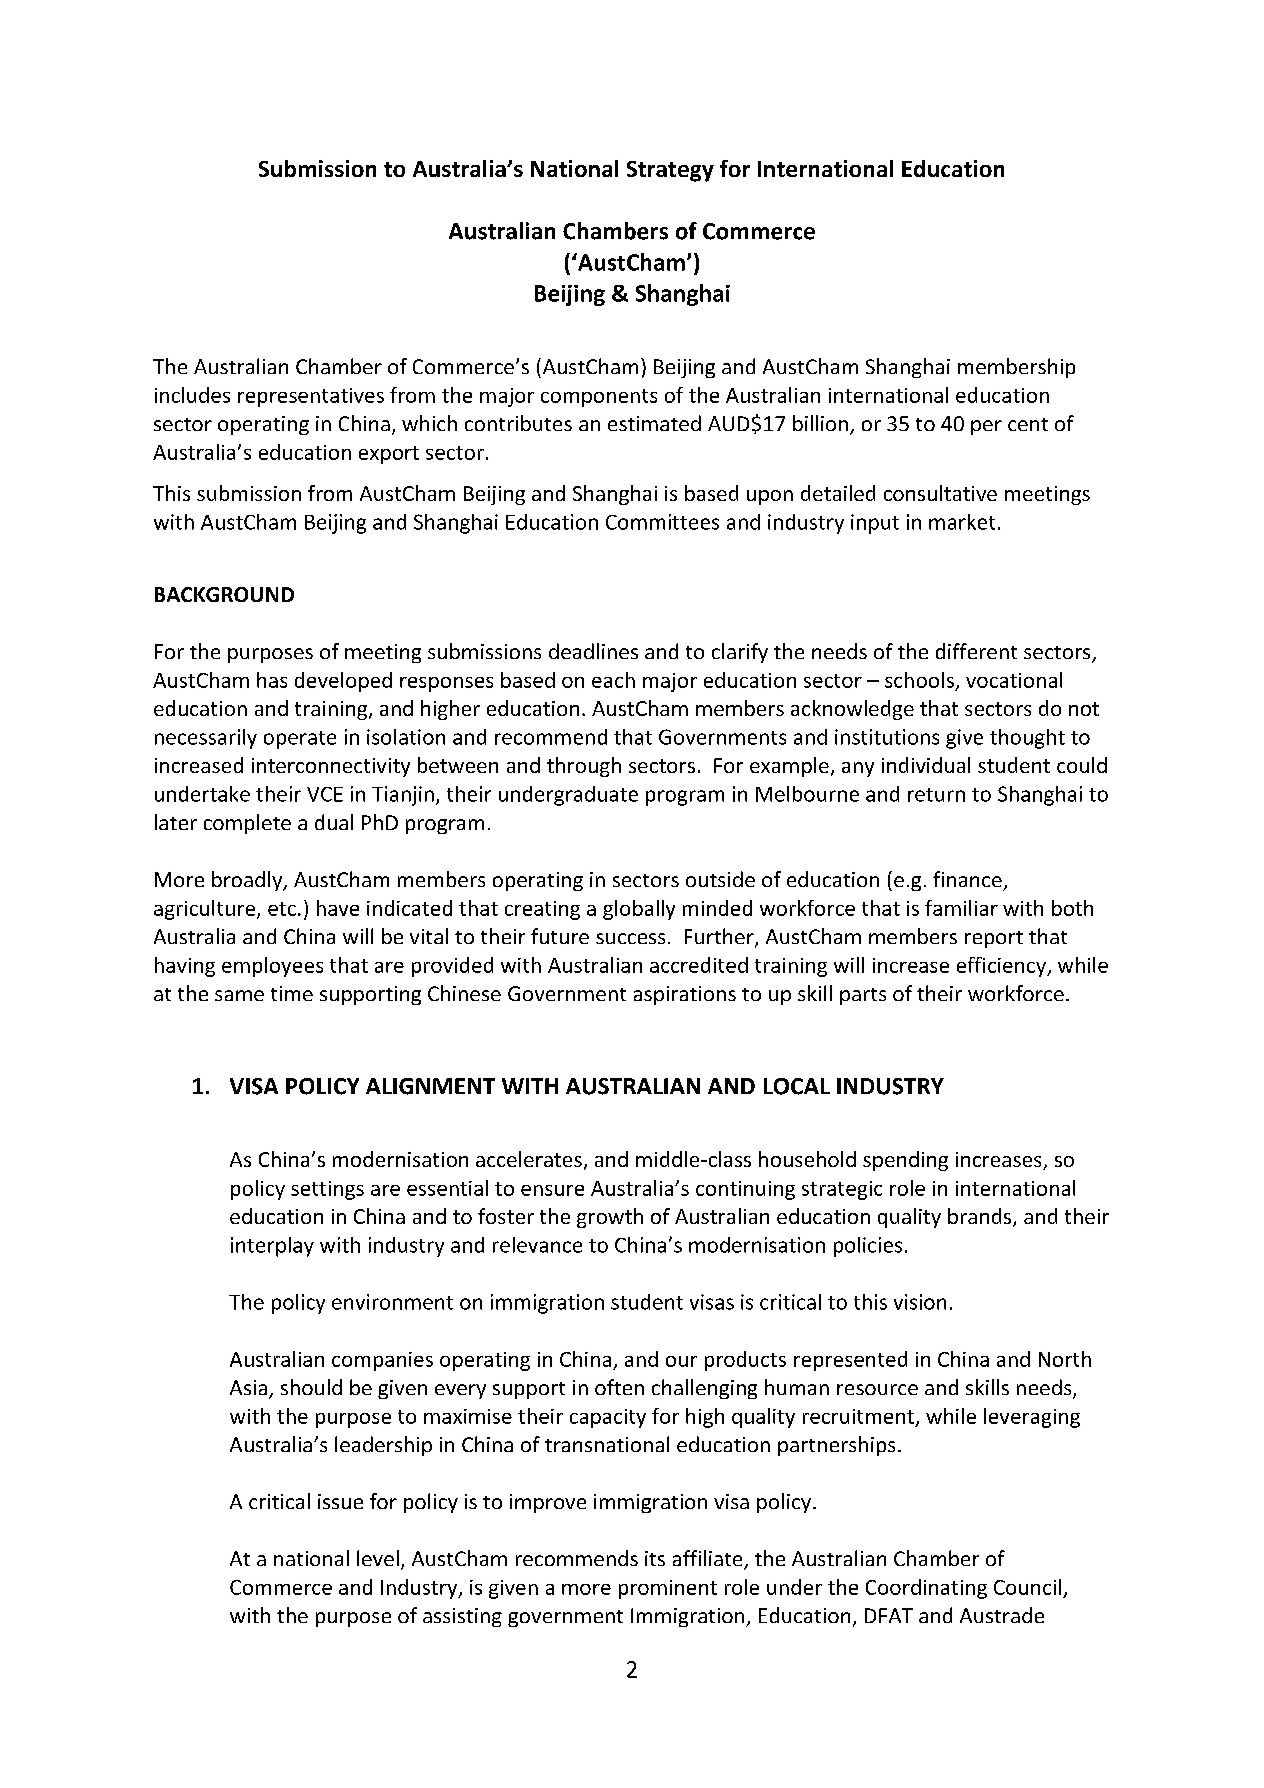  I want to click on cent, so click(1028, 424).
